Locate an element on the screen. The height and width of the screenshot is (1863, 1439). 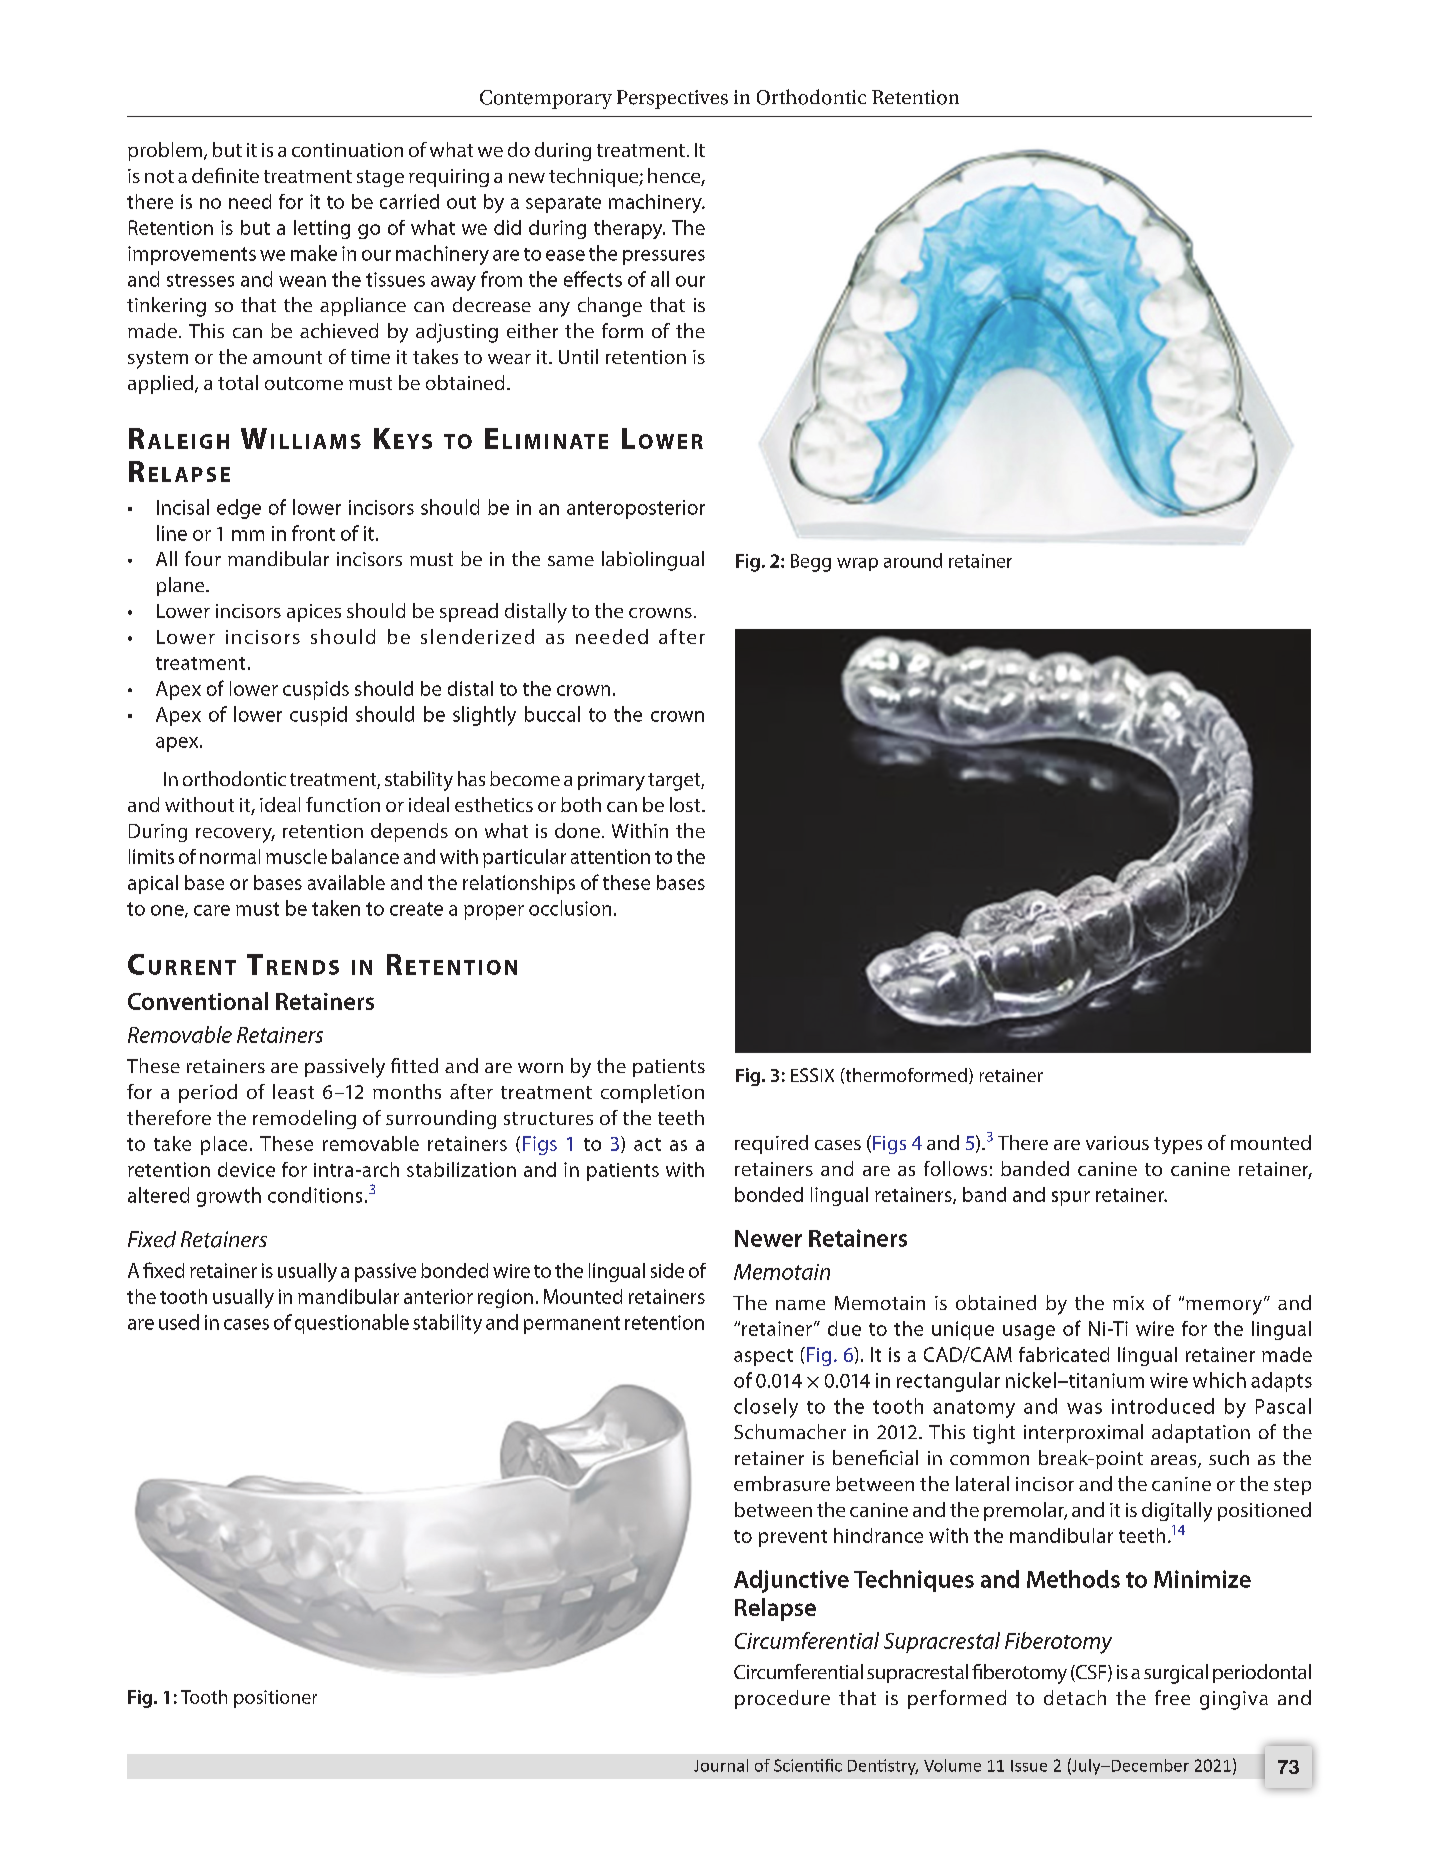
procedure is located at coordinates (782, 1699).
